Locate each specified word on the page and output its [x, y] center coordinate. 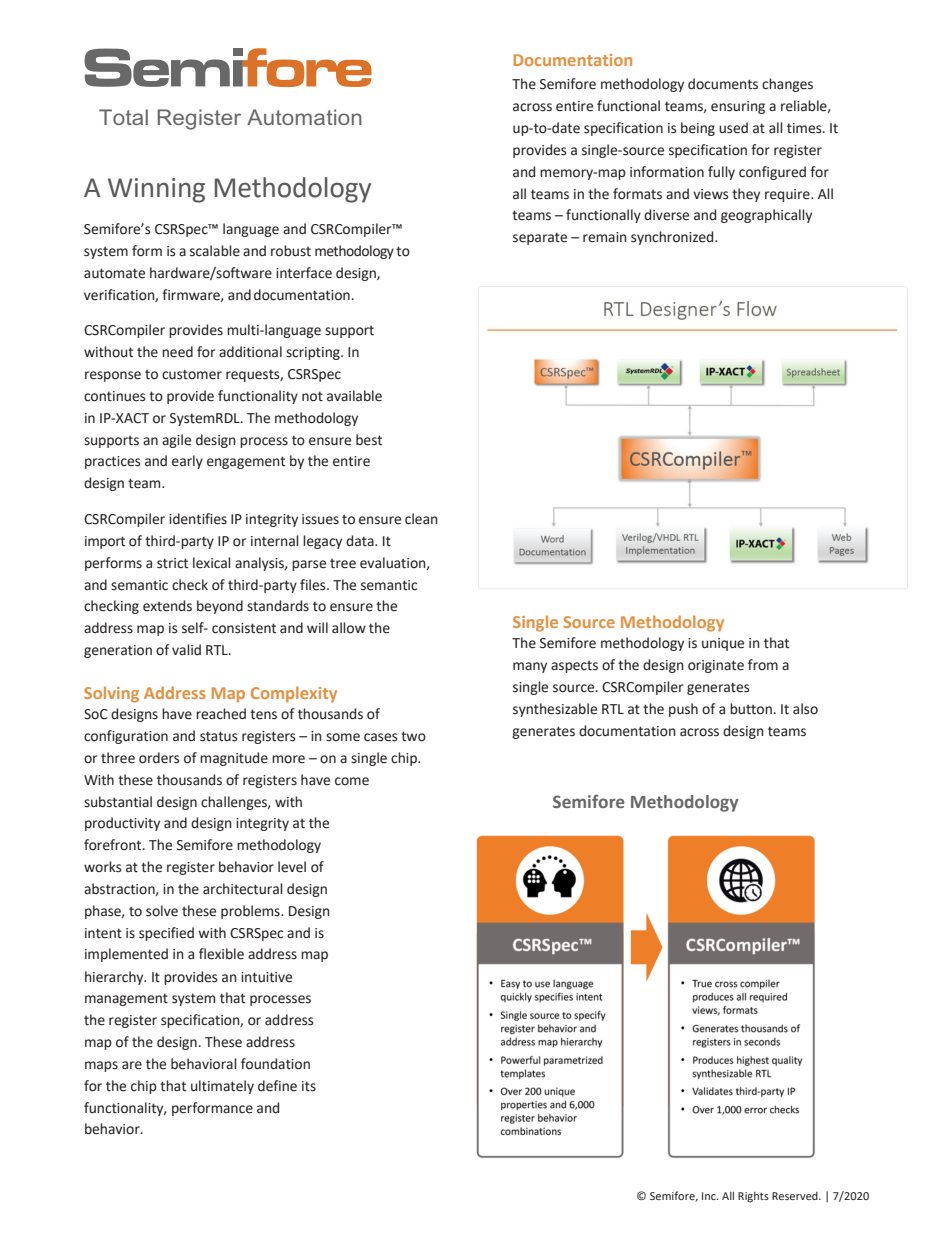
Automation [304, 117]
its [309, 1086]
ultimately [222, 1087]
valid [186, 649]
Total [123, 117]
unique [723, 644]
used [733, 128]
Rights [753, 1197]
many [530, 667]
